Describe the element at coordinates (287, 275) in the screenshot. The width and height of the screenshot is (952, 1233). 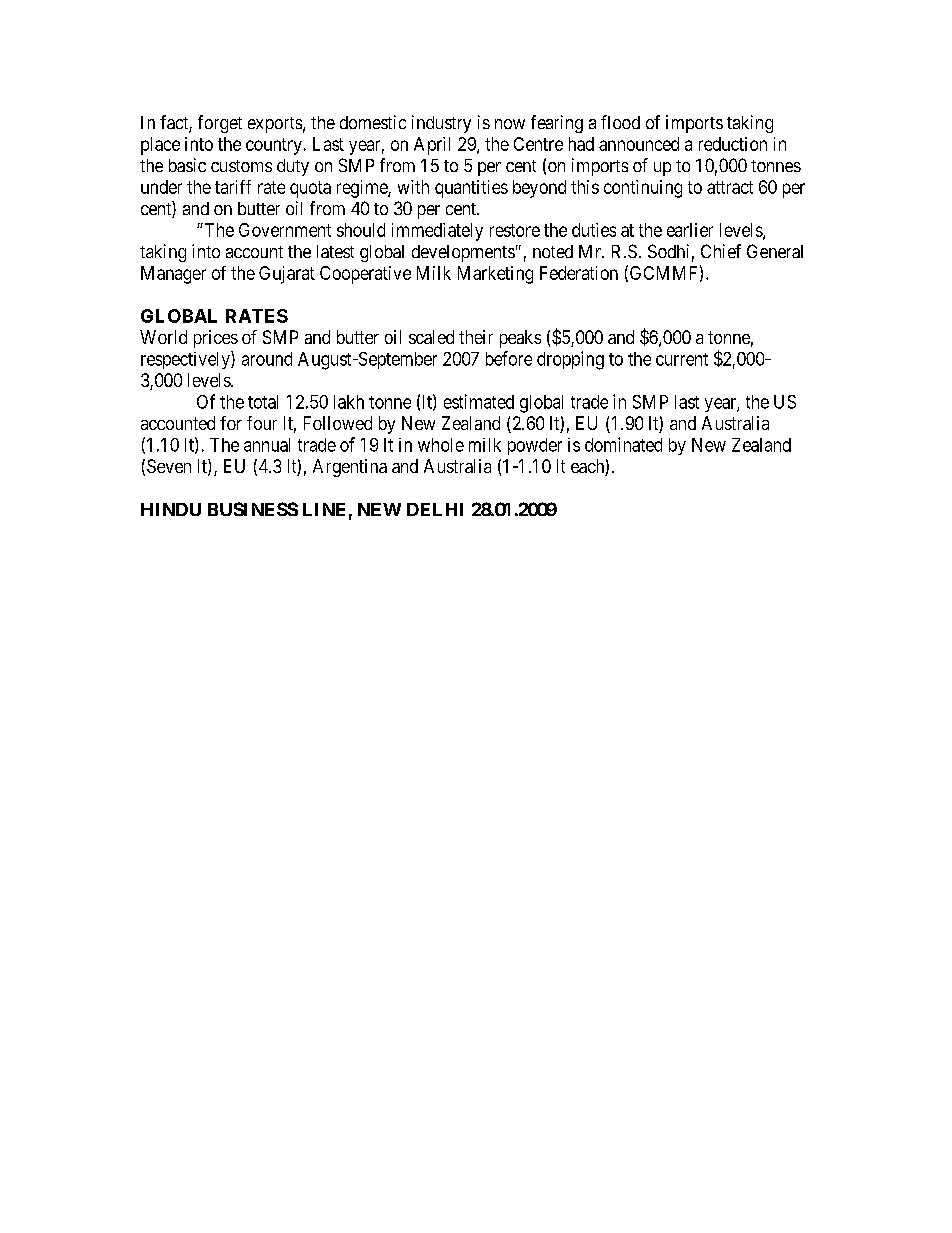
I see `Gujarat` at that location.
